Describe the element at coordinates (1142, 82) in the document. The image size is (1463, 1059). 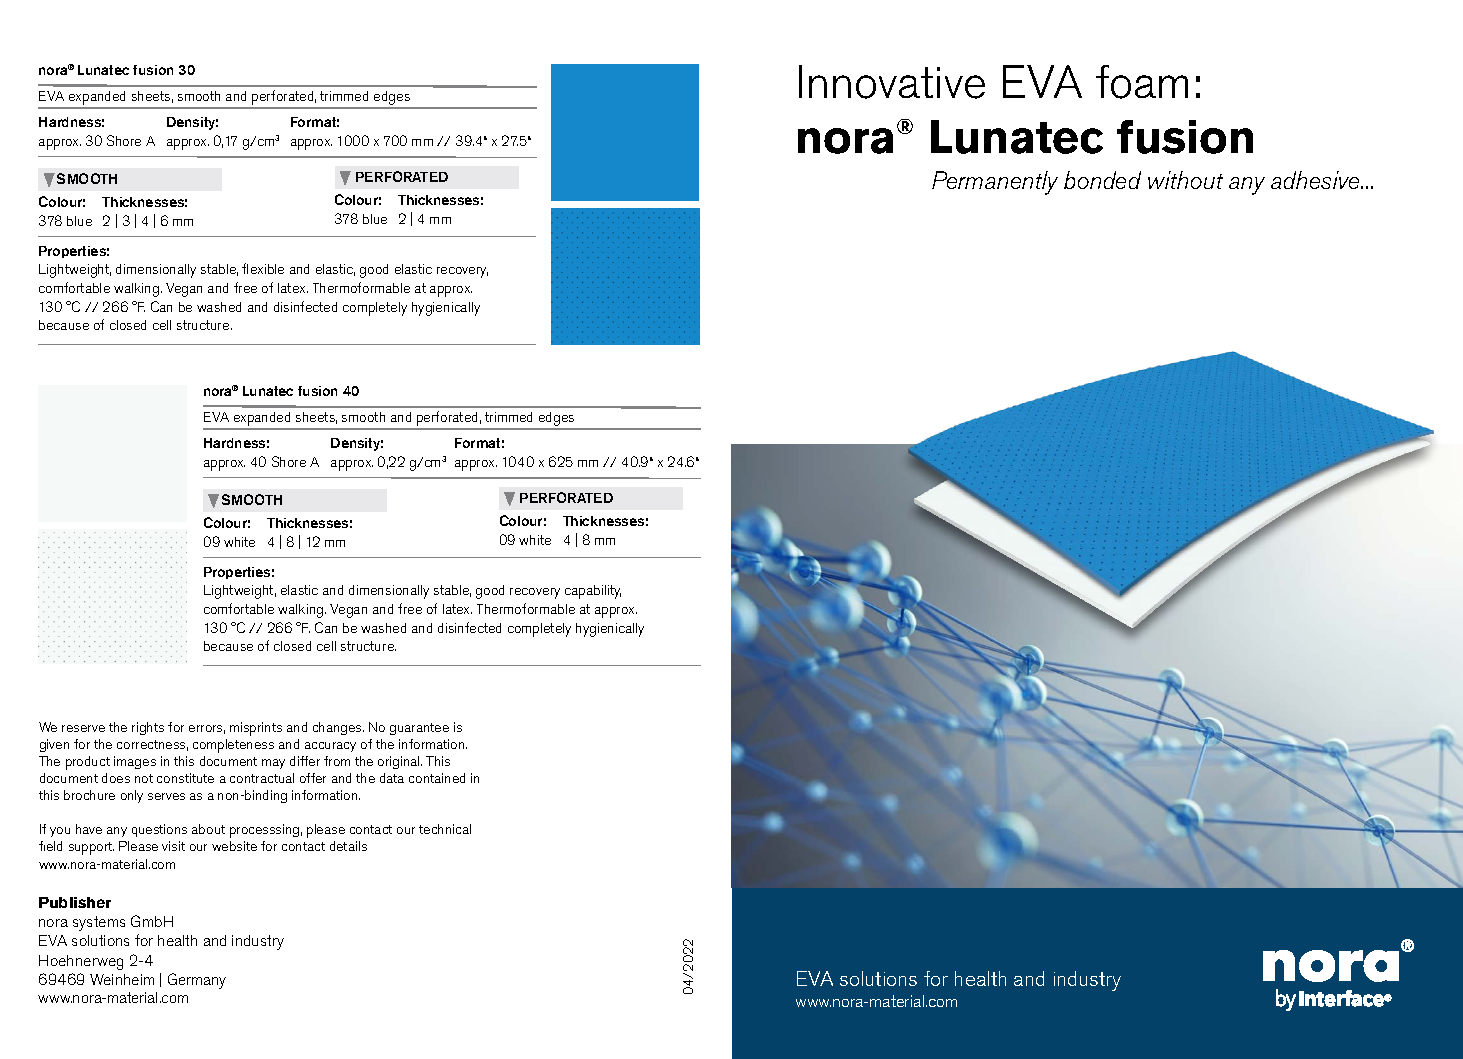
I see `foam` at that location.
